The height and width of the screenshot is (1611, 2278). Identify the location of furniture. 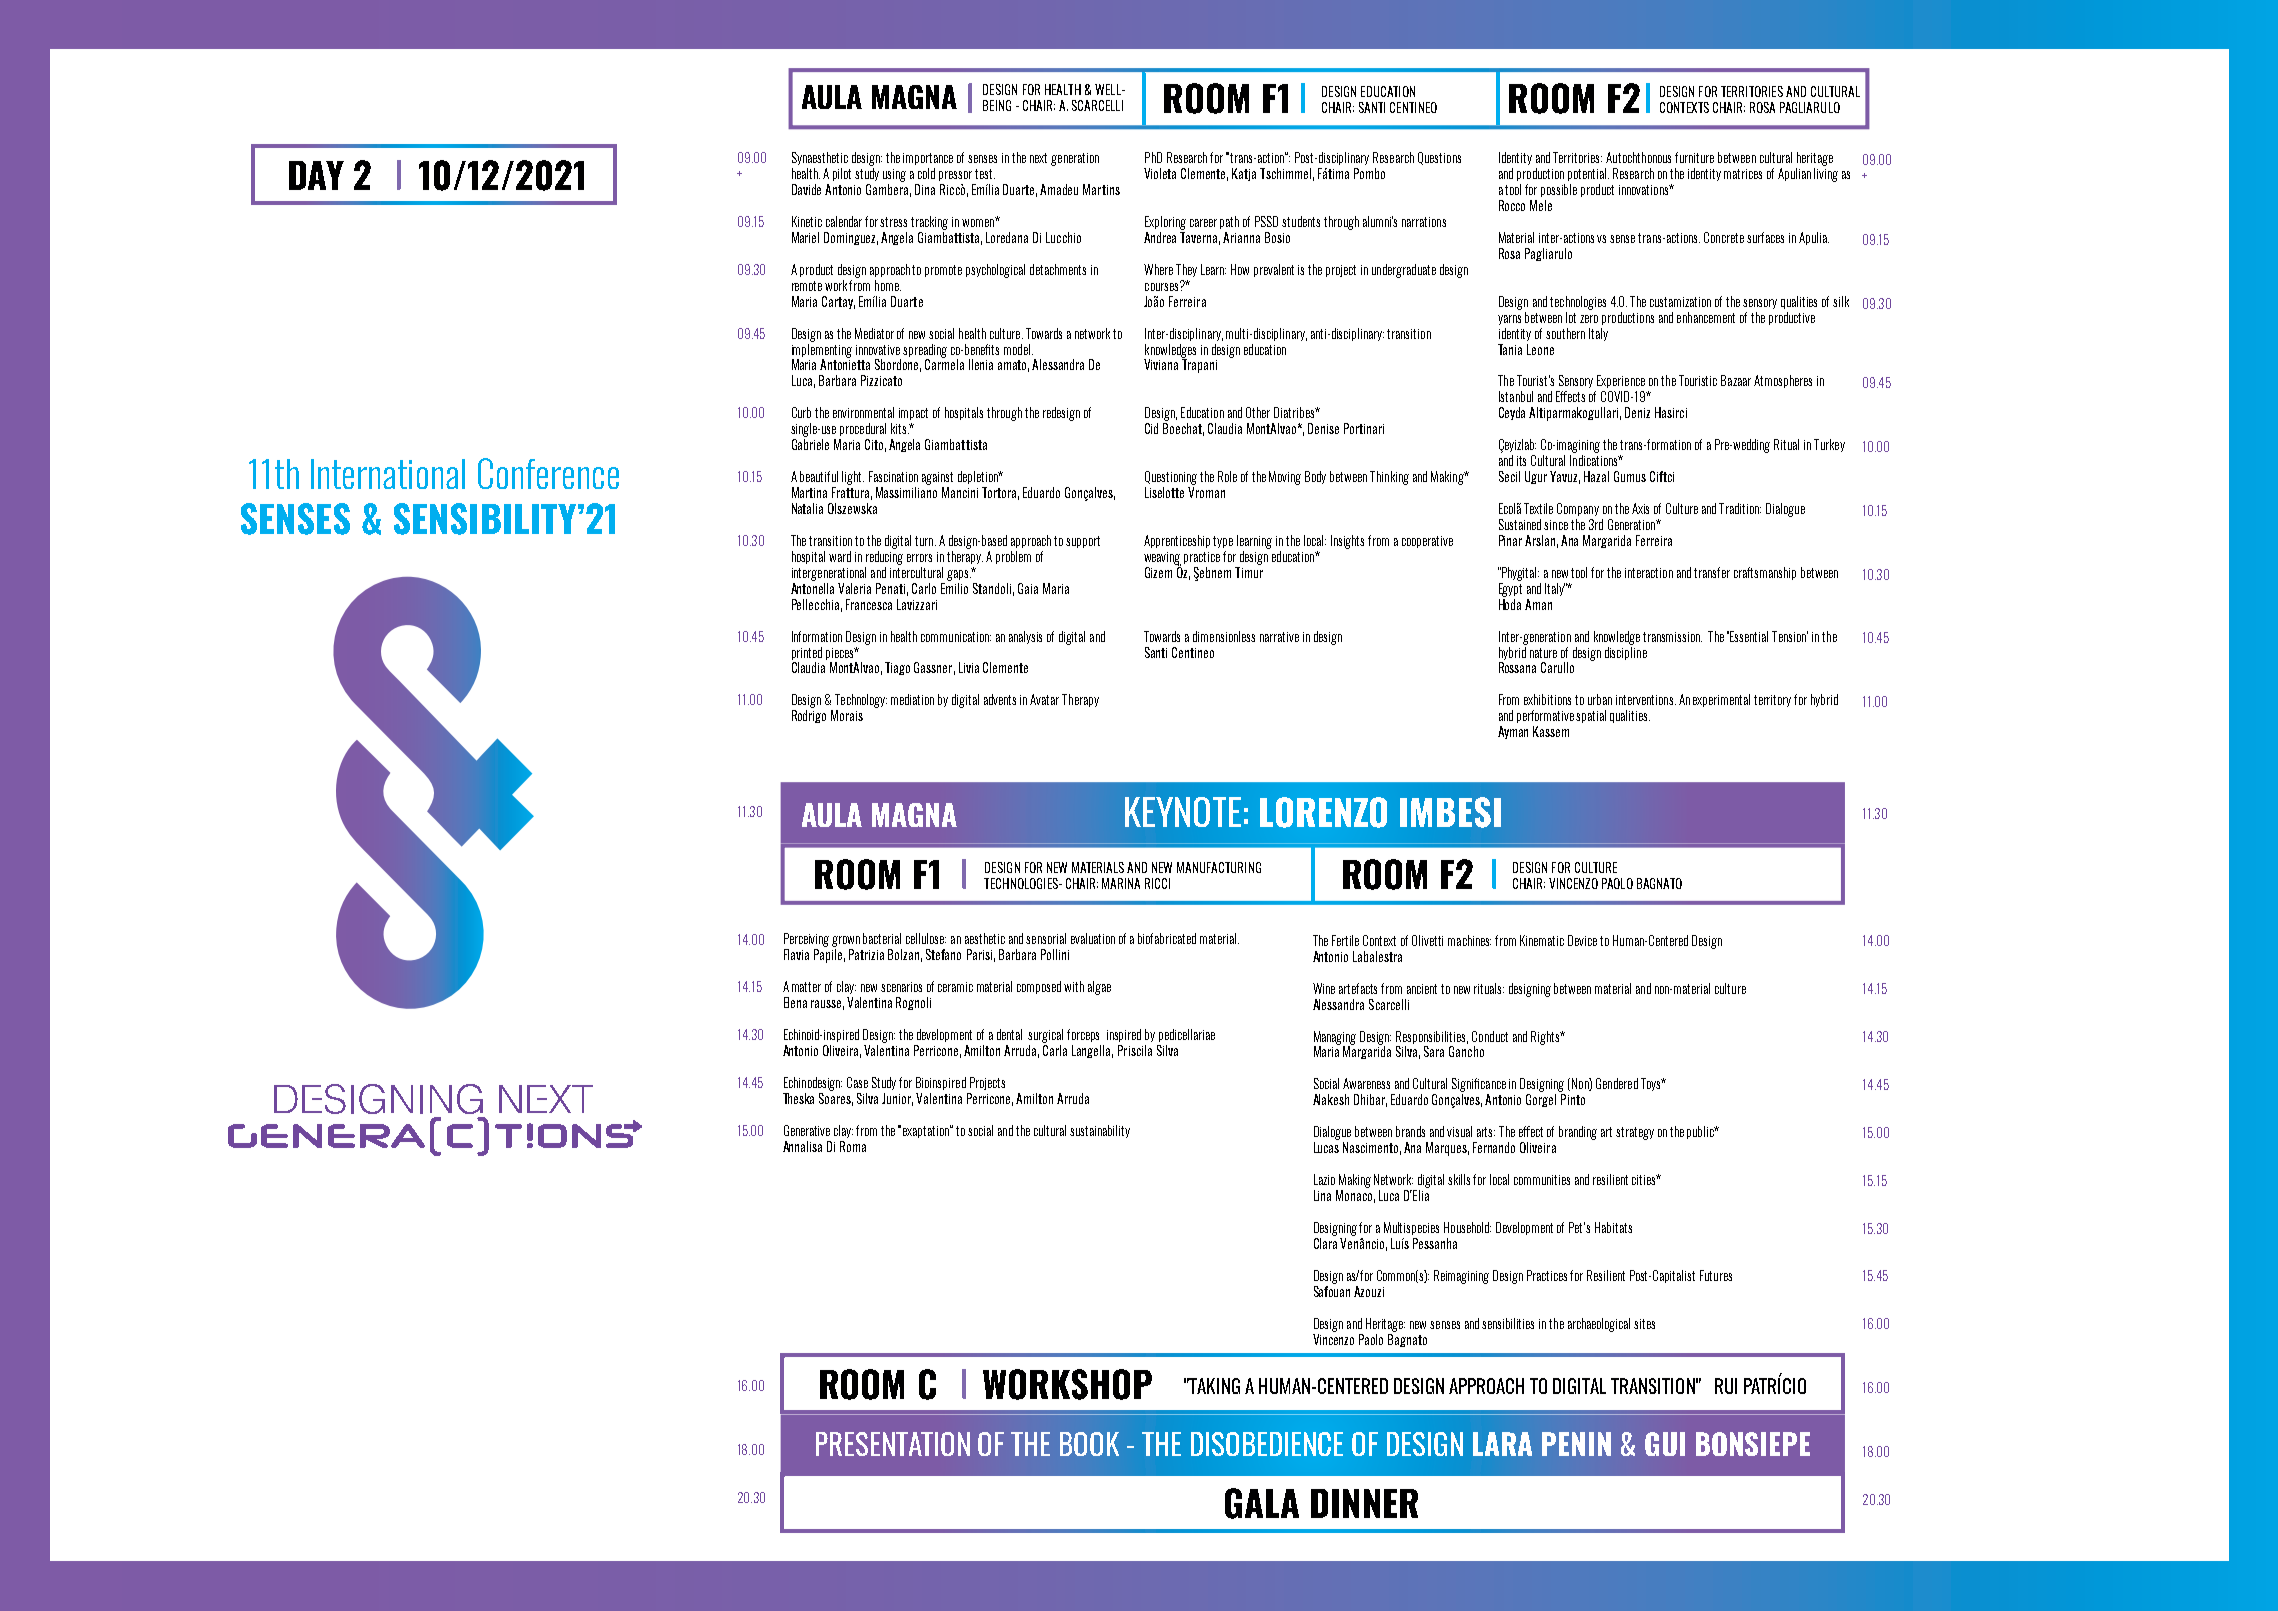
(1694, 157).
